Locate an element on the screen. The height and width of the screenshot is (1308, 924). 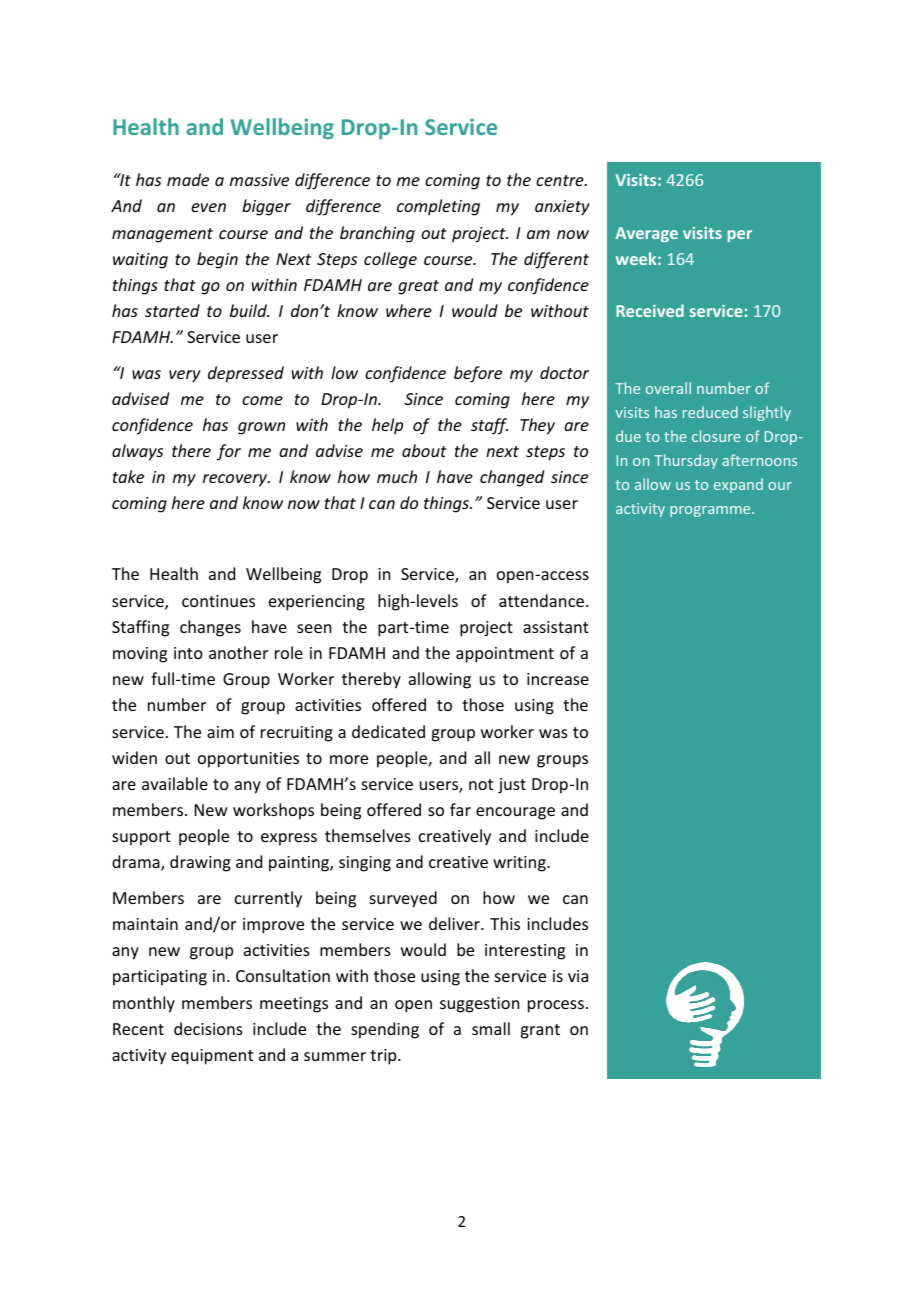
even is located at coordinates (208, 207).
